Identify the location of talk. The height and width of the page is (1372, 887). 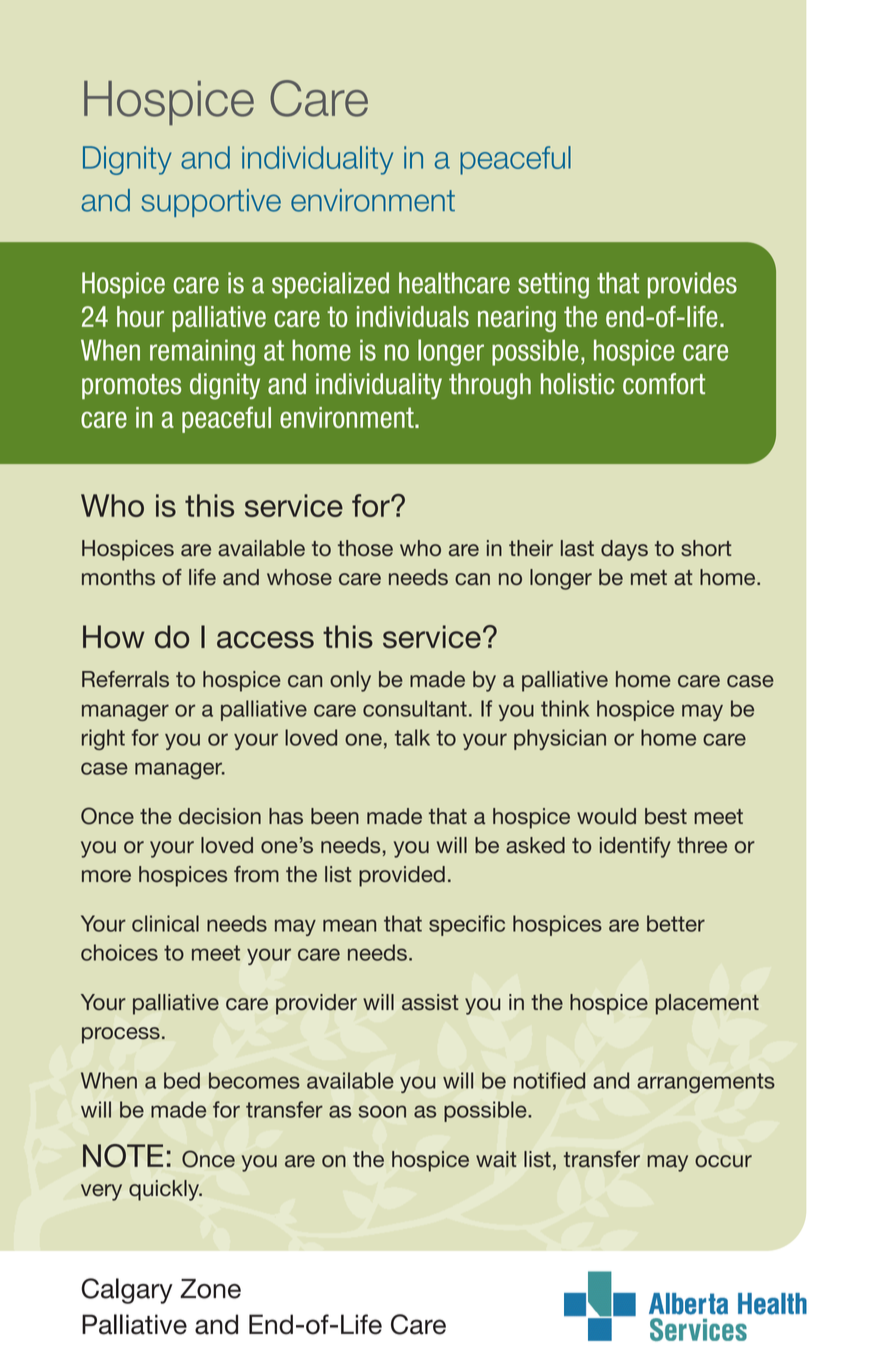
(412, 737).
